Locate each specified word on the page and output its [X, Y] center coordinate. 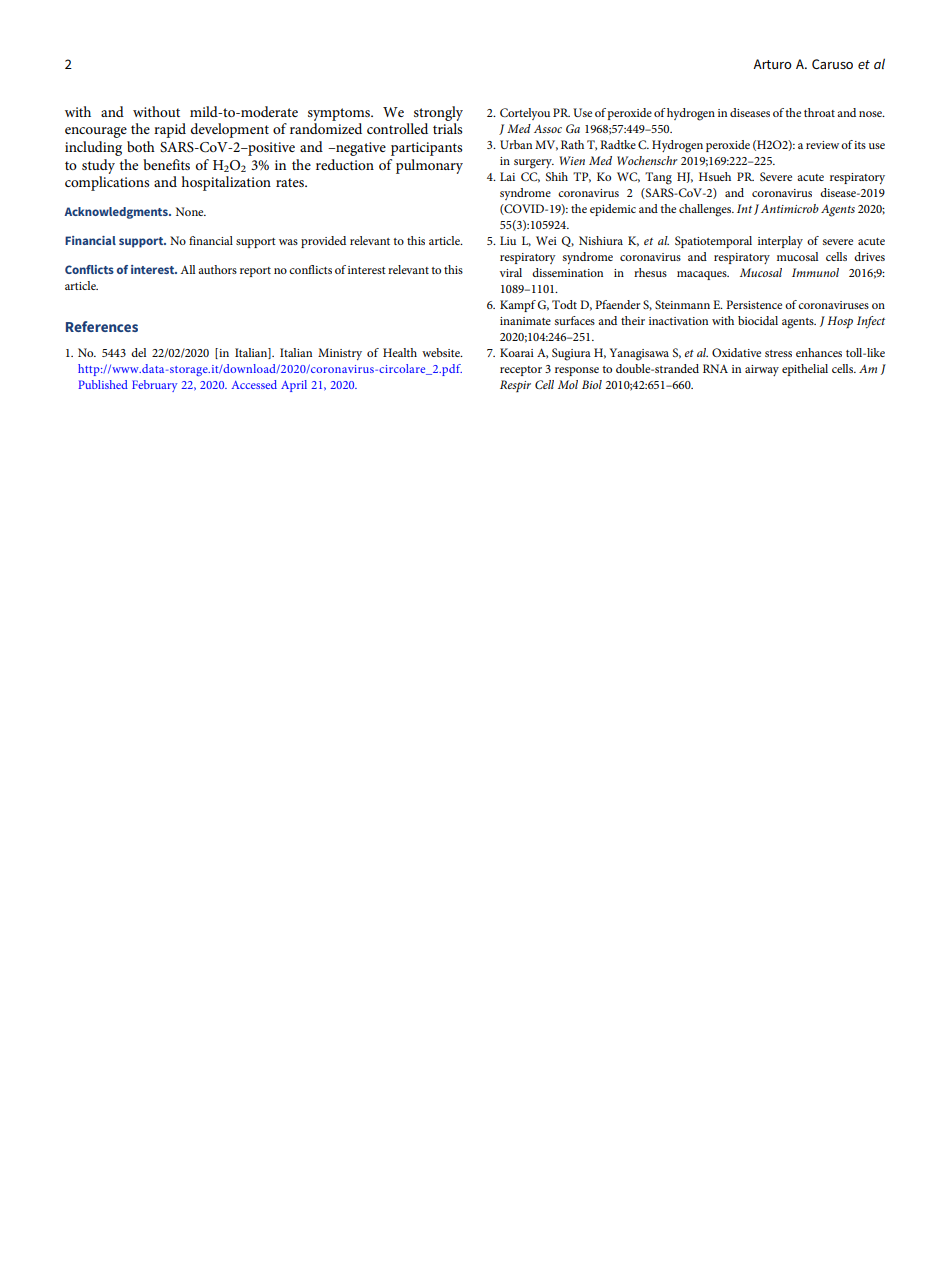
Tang [658, 178]
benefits [166, 164]
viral [511, 272]
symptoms [340, 114]
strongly [438, 113]
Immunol [815, 272]
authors [217, 269]
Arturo [772, 64]
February [155, 386]
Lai [507, 176]
